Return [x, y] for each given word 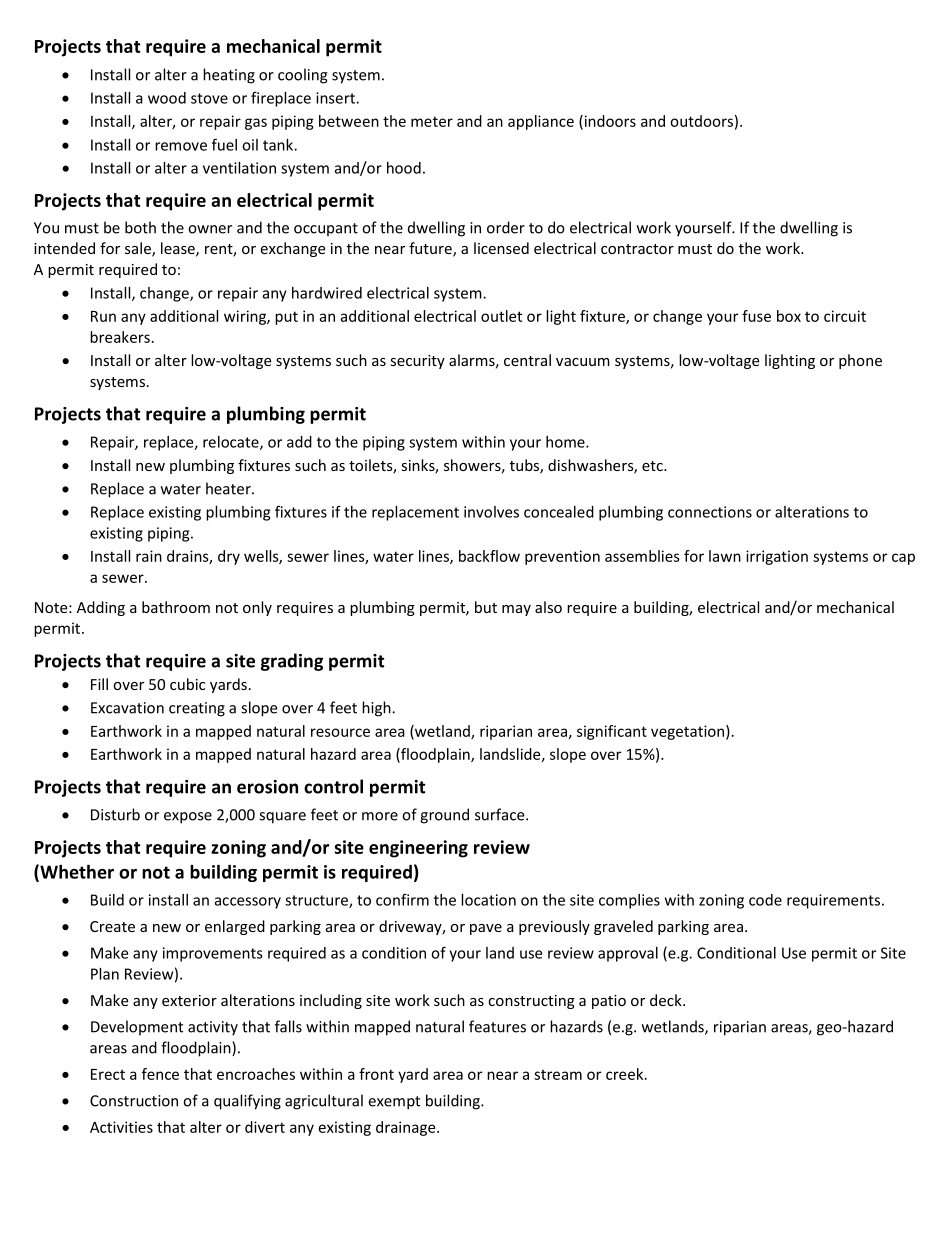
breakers [120, 337]
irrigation [777, 557]
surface [501, 814]
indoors [609, 122]
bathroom [176, 607]
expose [188, 818]
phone [860, 361]
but [486, 607]
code [765, 900]
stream [558, 1075]
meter [432, 121]
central [527, 360]
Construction [134, 1101]
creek [626, 1074]
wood [167, 98]
